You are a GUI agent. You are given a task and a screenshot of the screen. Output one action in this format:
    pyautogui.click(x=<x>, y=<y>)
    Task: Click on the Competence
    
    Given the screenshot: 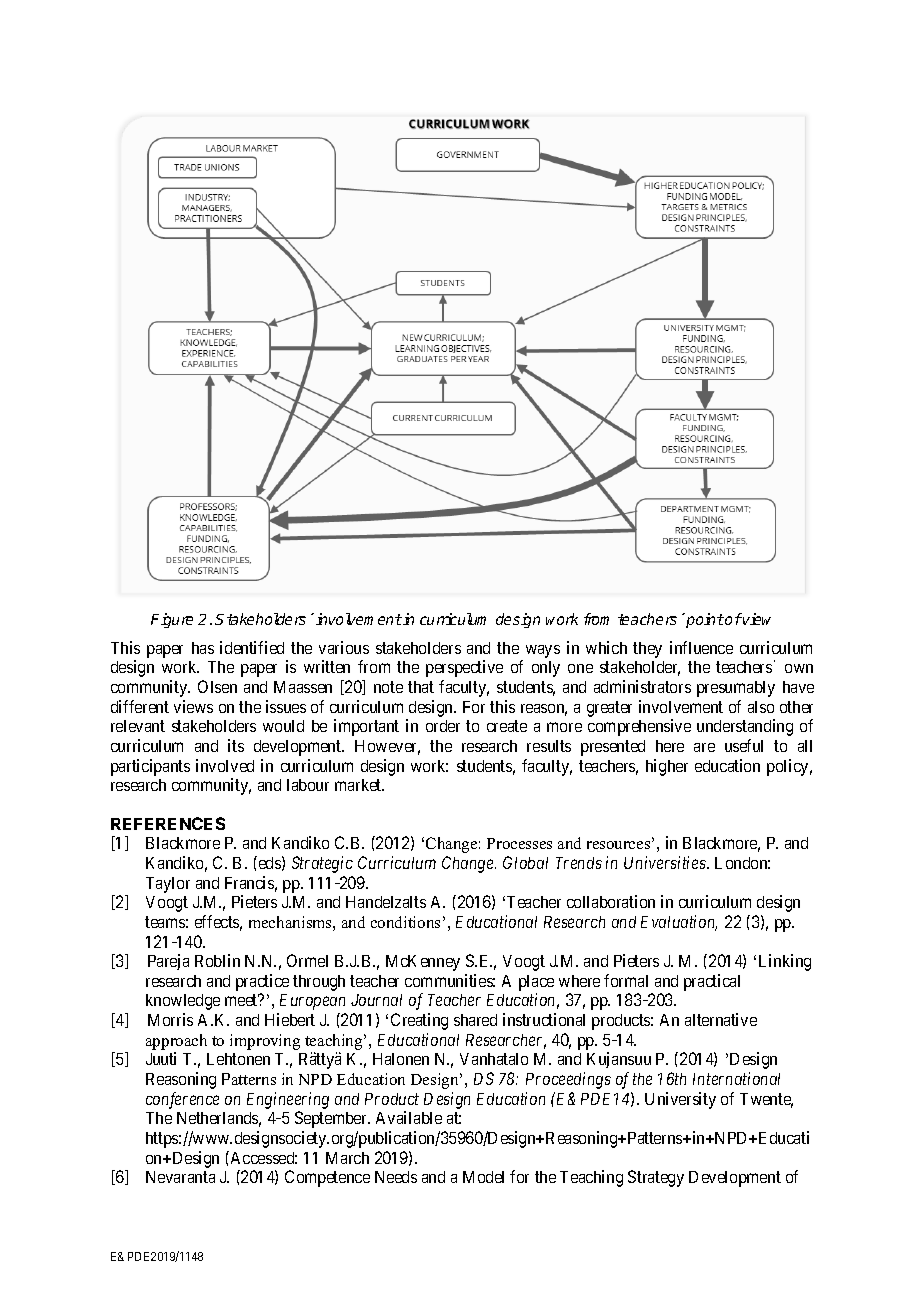 What is the action you would take?
    pyautogui.click(x=327, y=1178)
